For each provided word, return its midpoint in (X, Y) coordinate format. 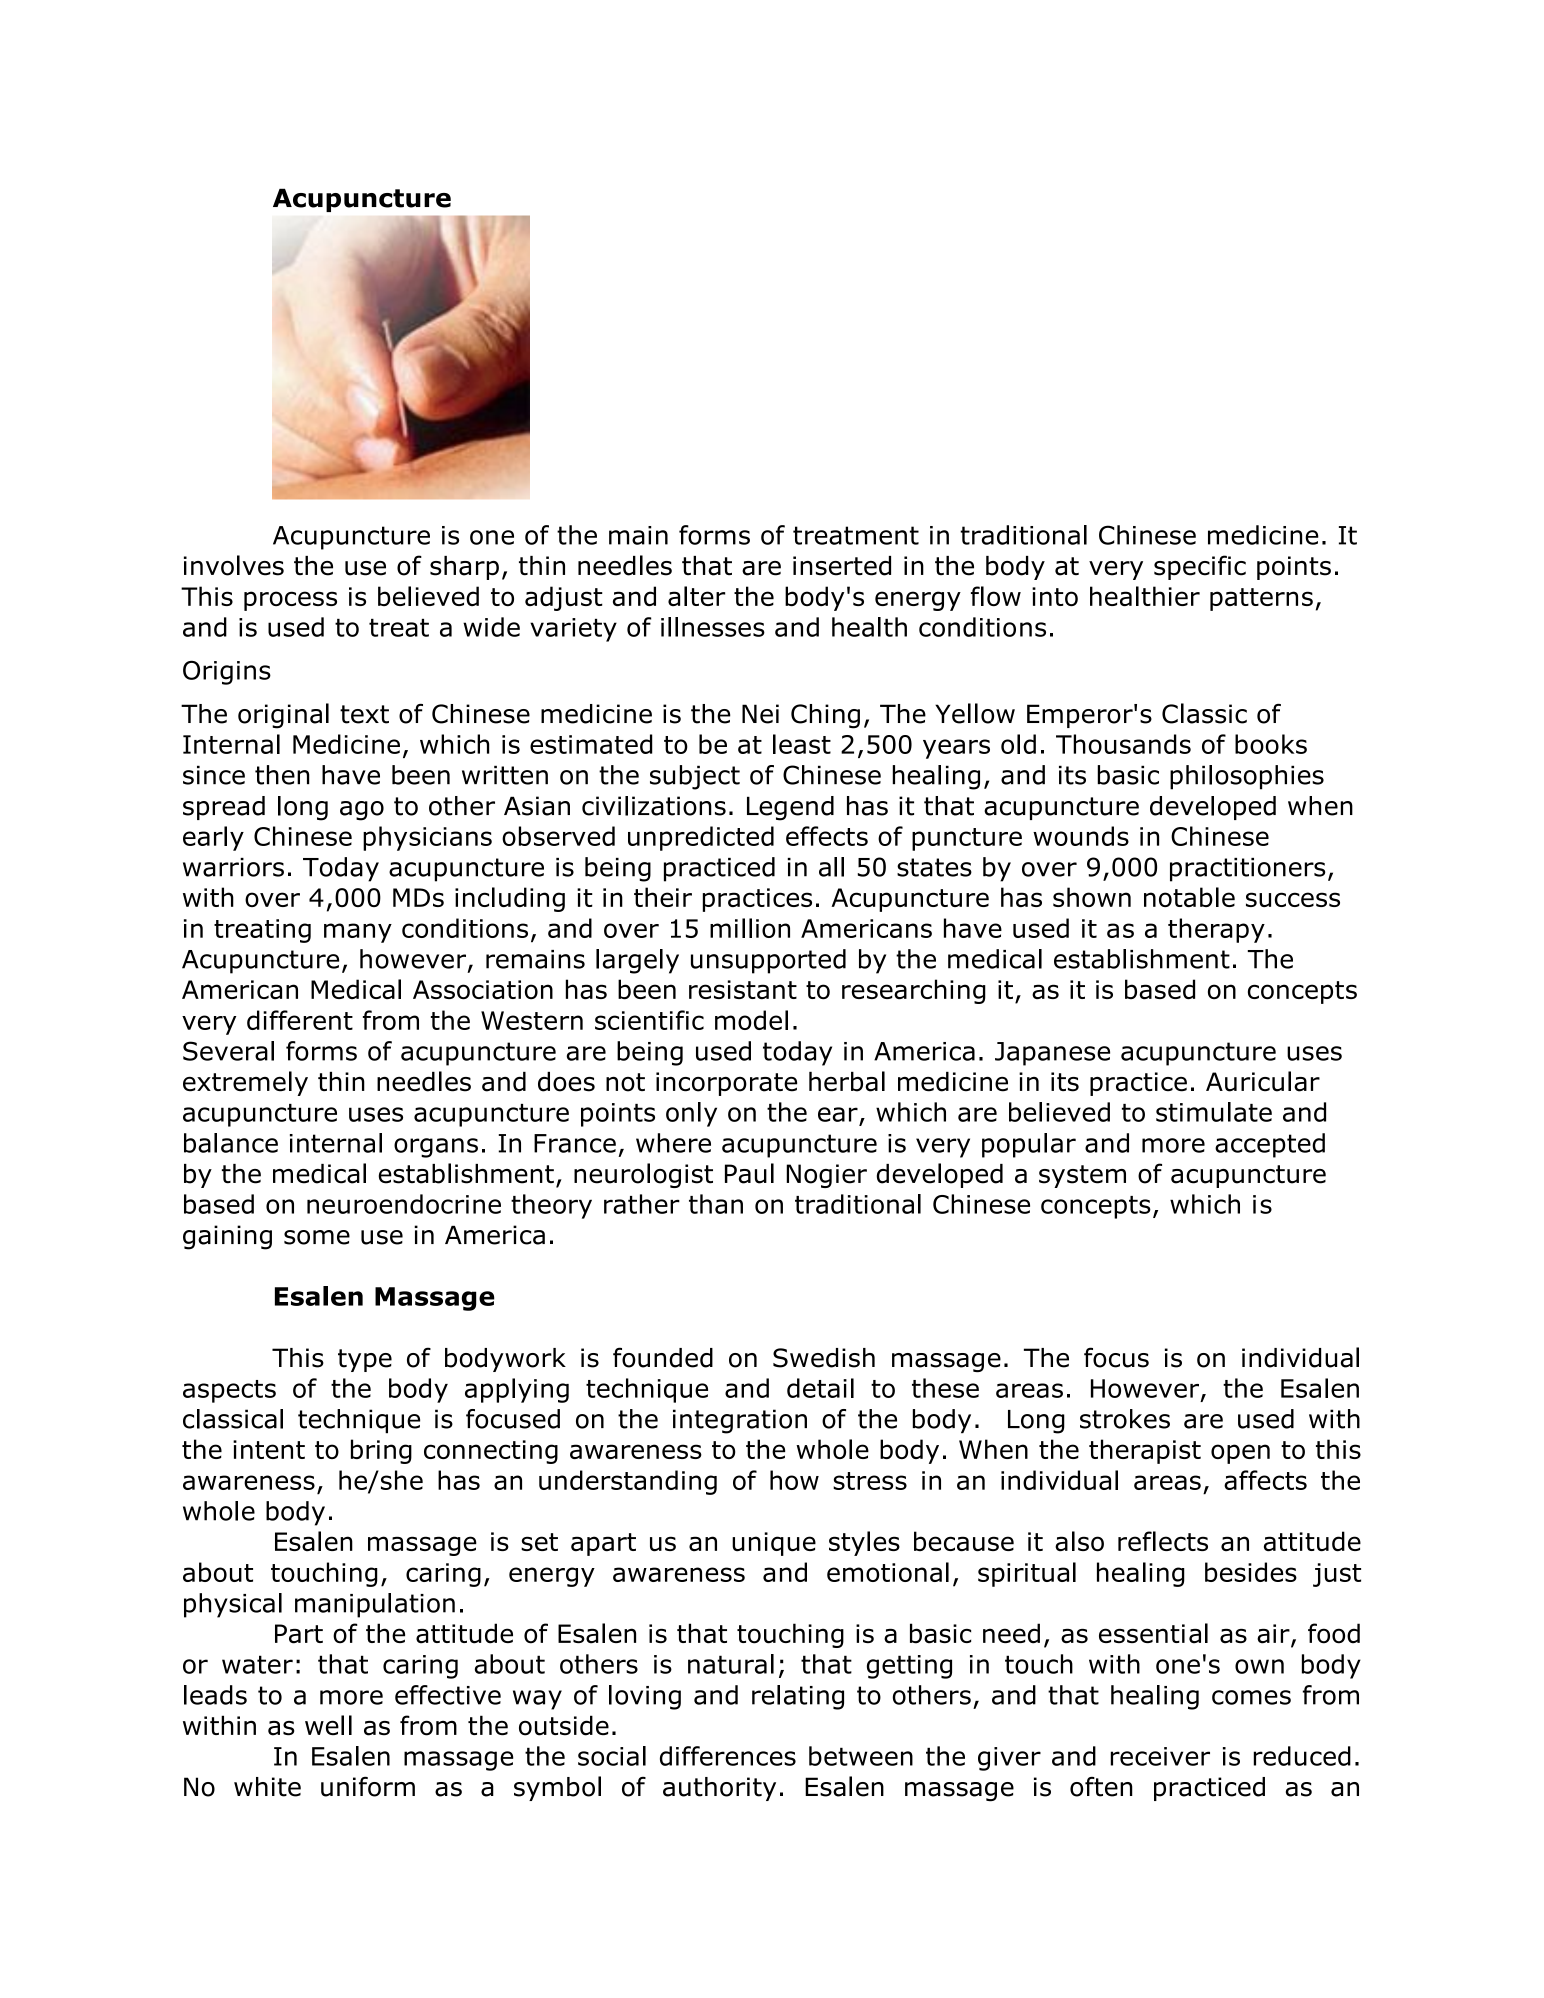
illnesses (713, 627)
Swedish (824, 1358)
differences (728, 1756)
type (365, 1360)
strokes (1125, 1419)
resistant (743, 990)
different (300, 1020)
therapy (1216, 930)
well (328, 1725)
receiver (1160, 1756)
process (290, 601)
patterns (1261, 599)
